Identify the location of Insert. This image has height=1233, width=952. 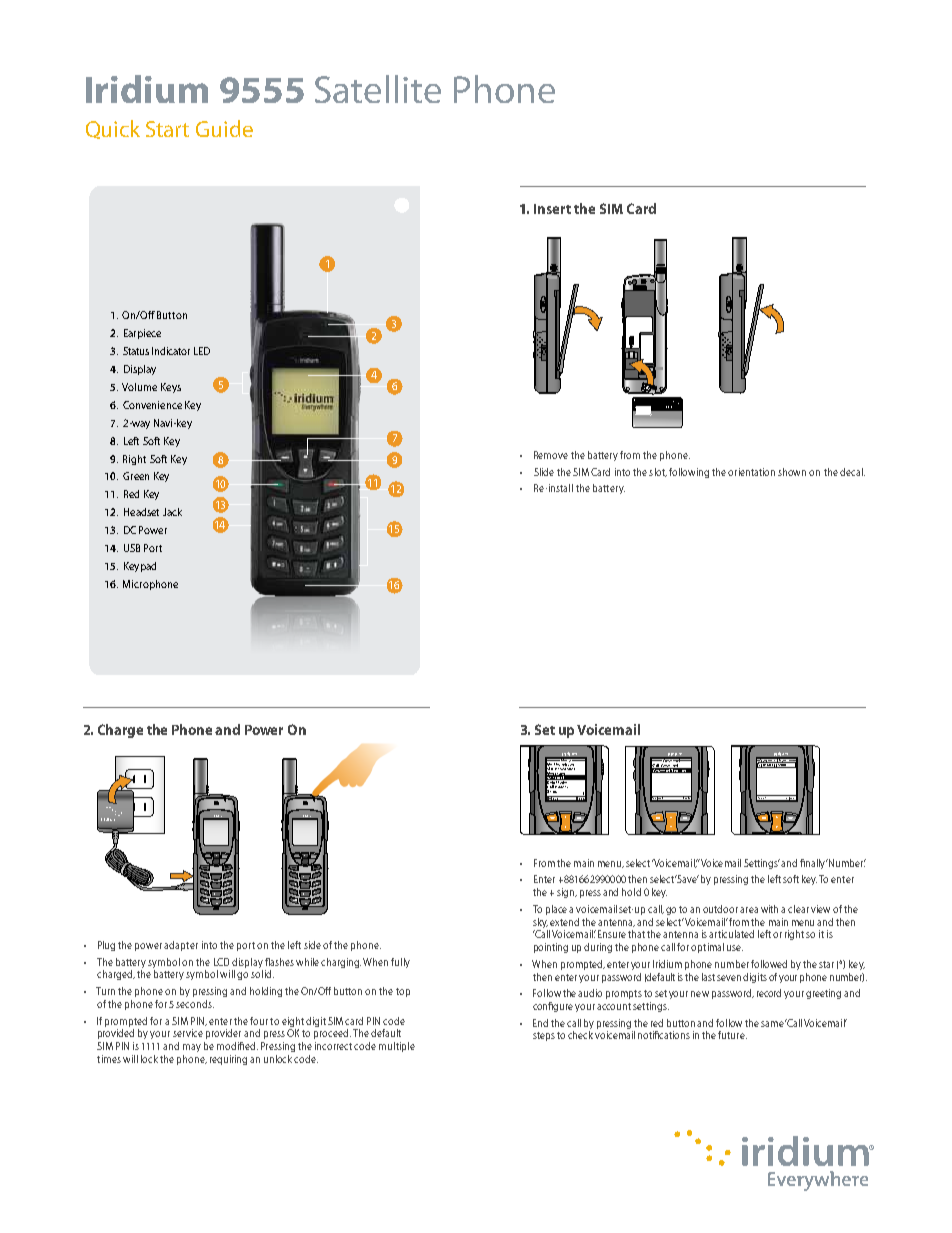
(552, 209).
